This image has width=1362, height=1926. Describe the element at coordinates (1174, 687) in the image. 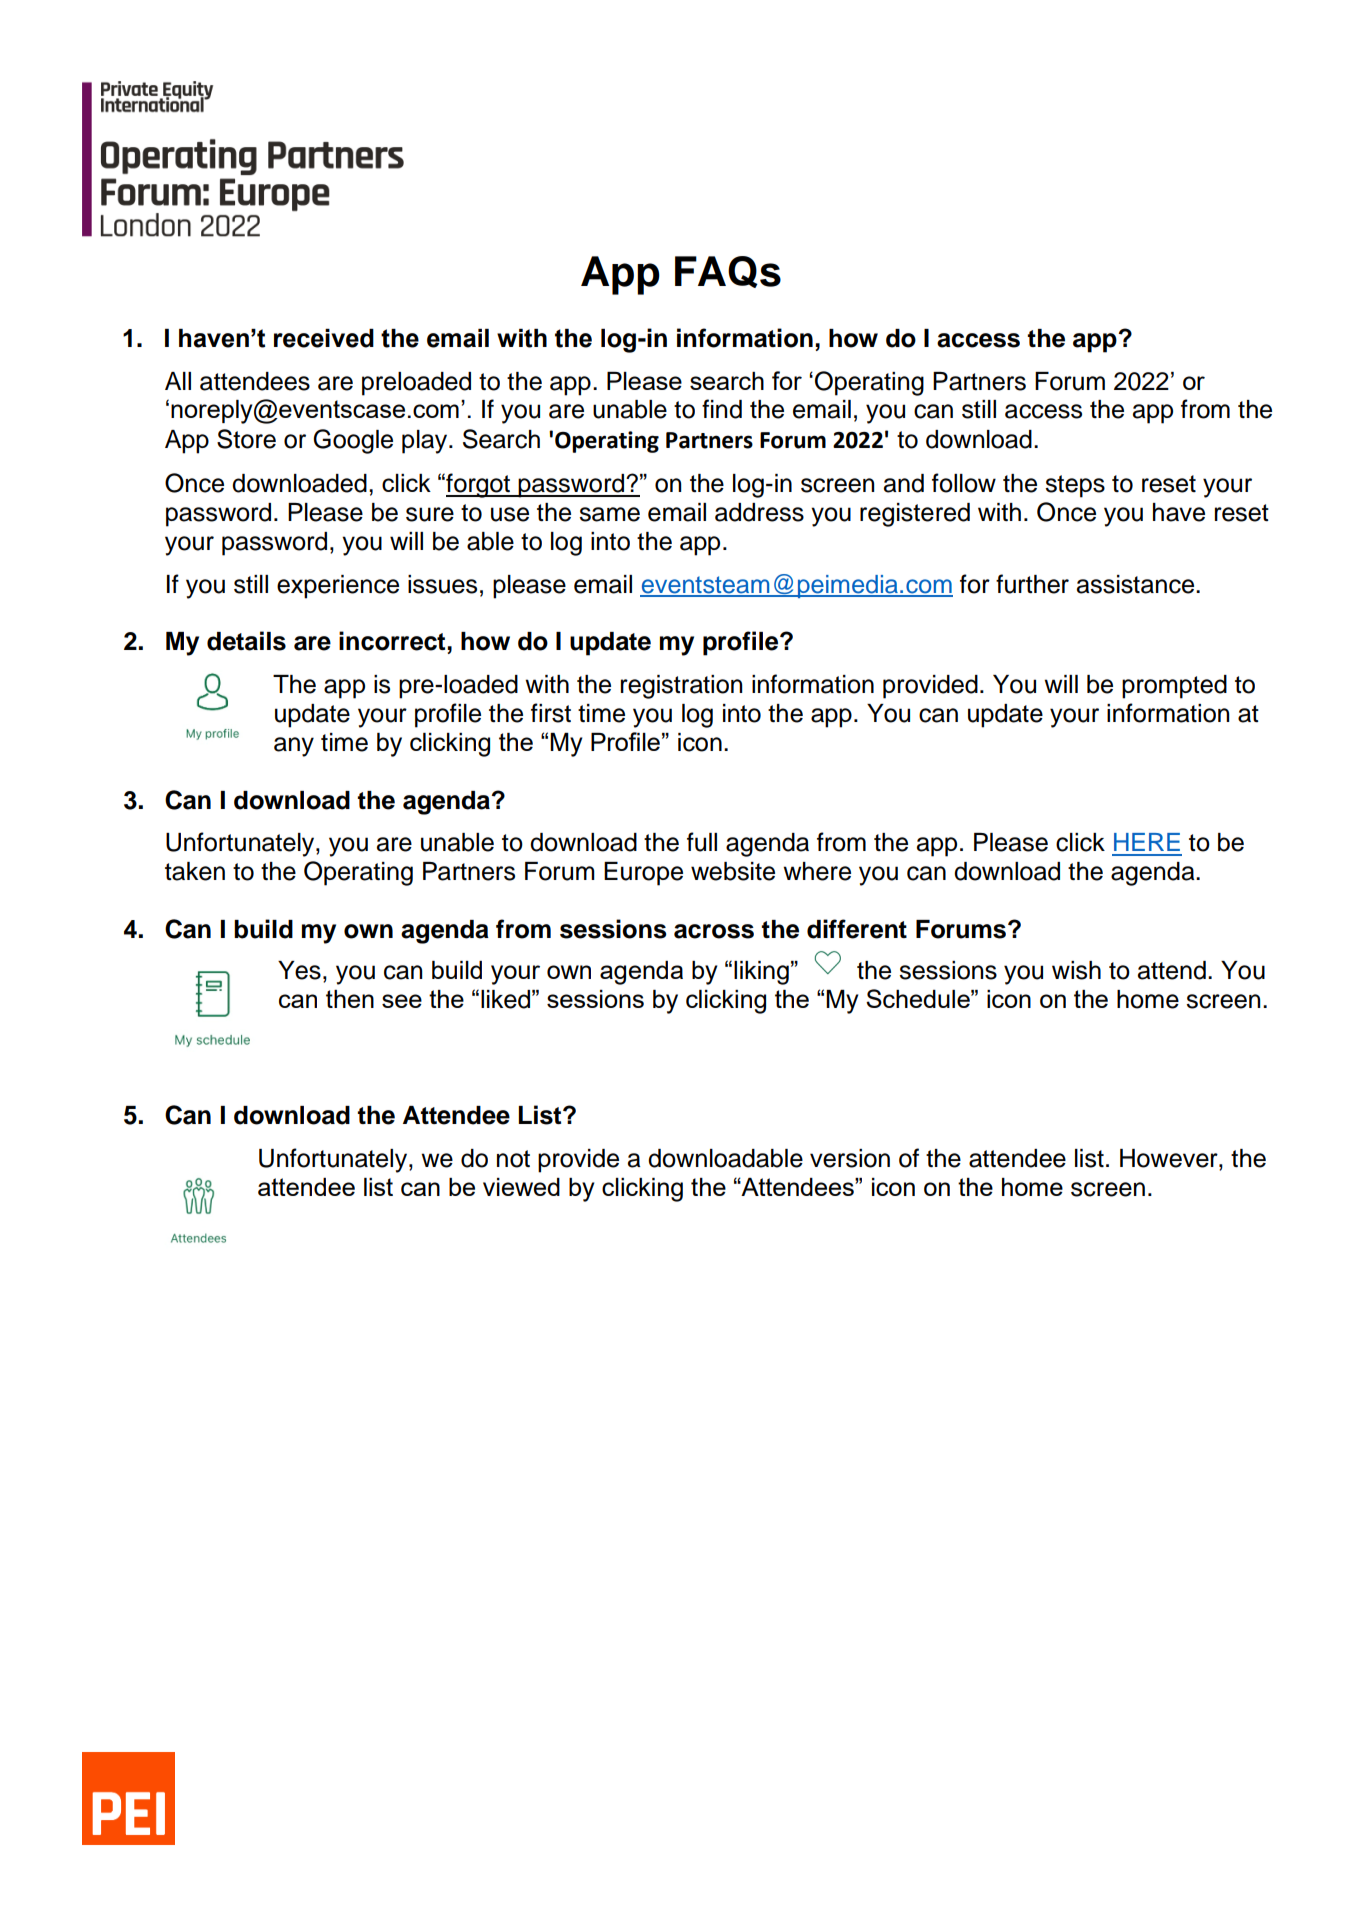

I see `prompted` at that location.
